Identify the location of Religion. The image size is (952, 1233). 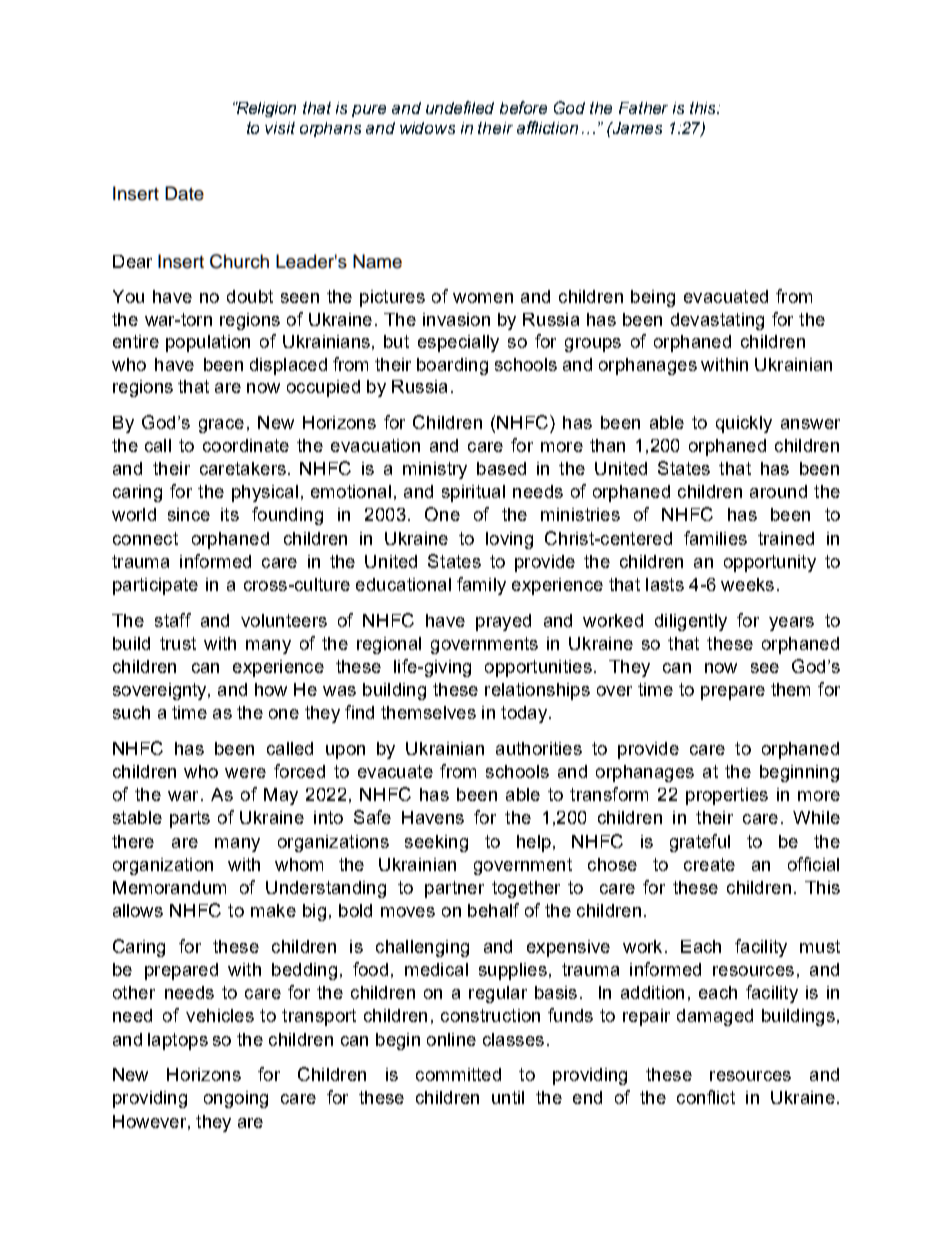
(266, 109).
